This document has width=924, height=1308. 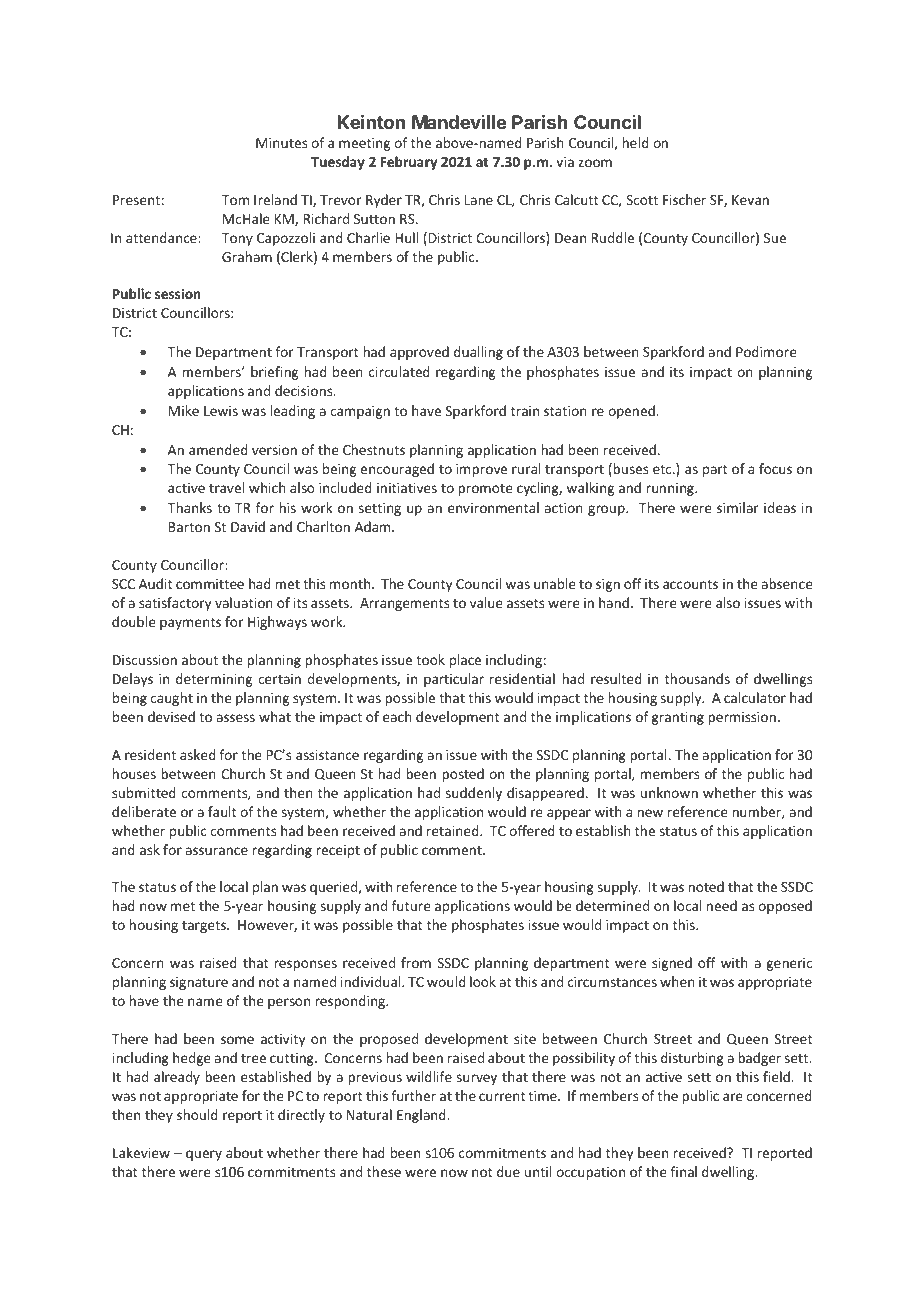 I want to click on Mandeville, so click(x=459, y=122).
